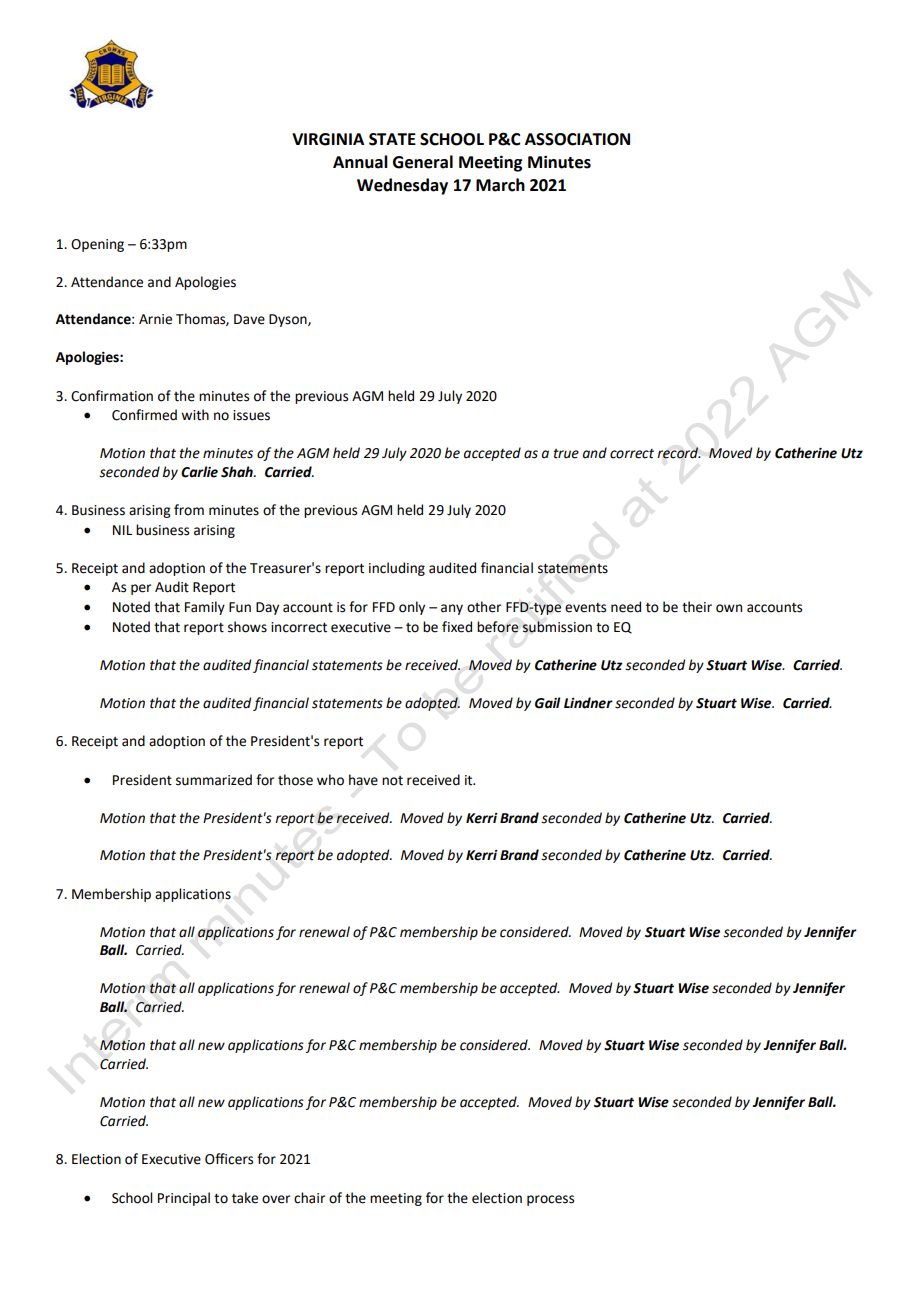 This document has height=1308, width=924. What do you see at coordinates (547, 703) in the document?
I see `Gail` at bounding box center [547, 703].
